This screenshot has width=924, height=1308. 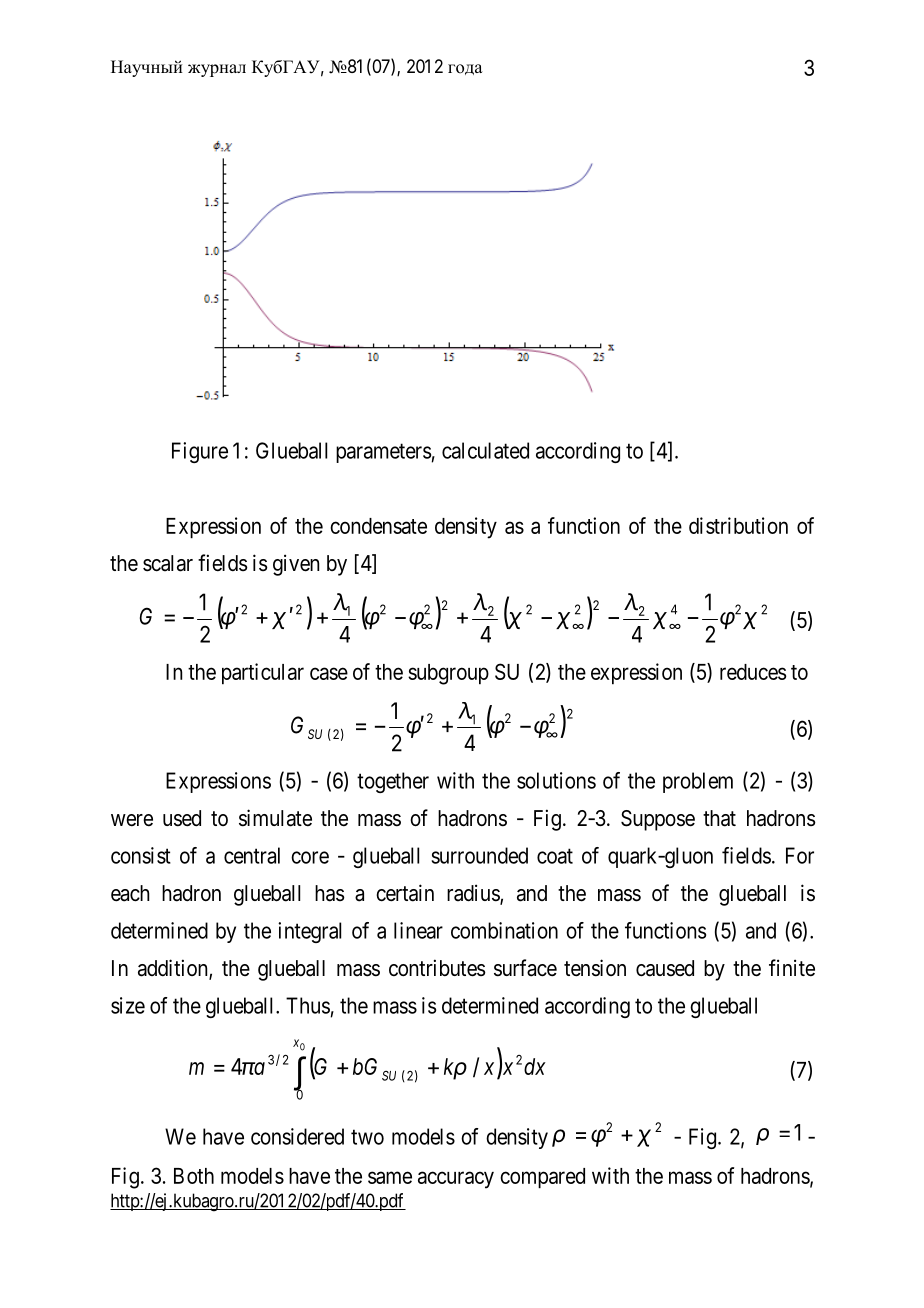 I want to click on calculated, so click(x=485, y=450).
